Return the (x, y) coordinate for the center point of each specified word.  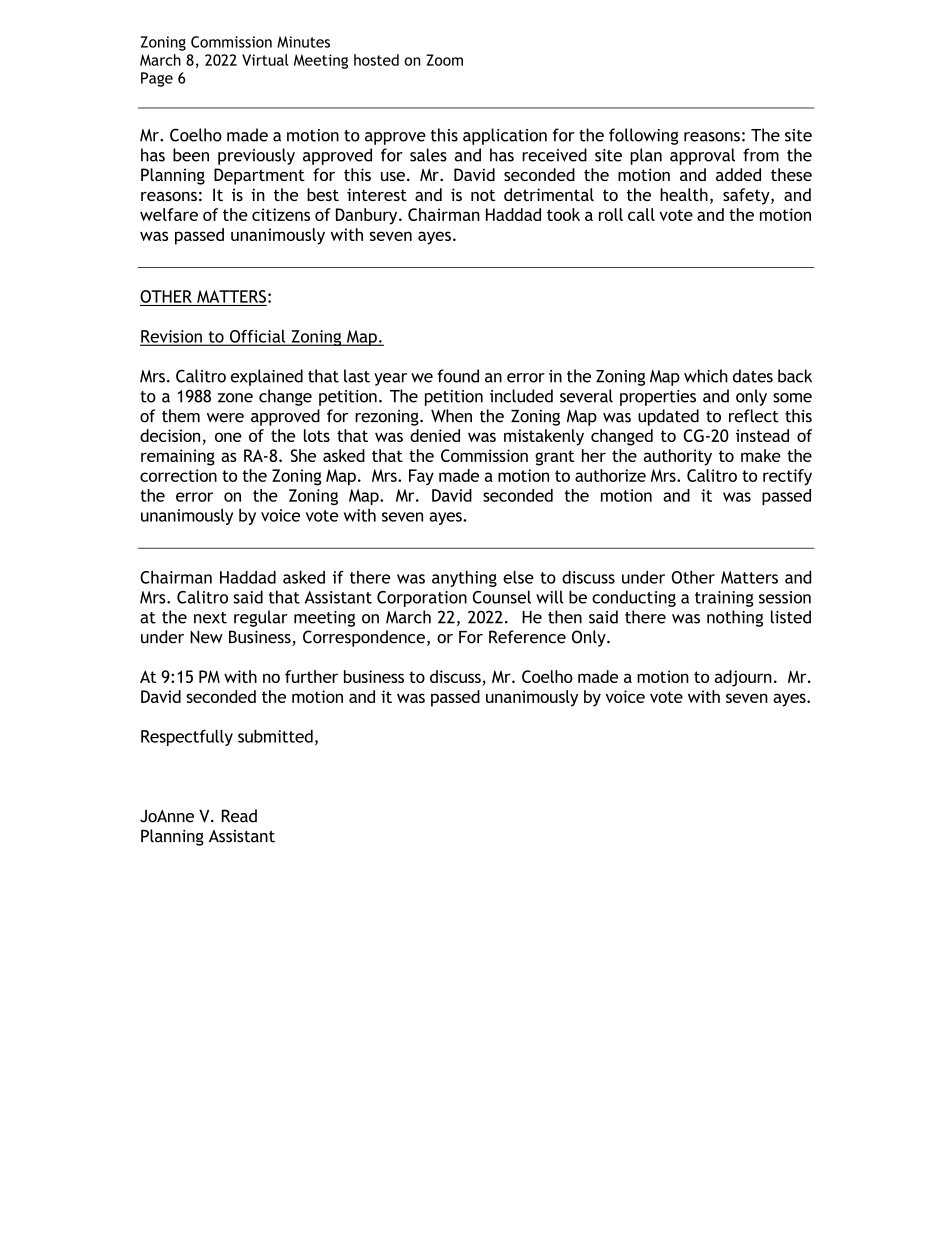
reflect (754, 416)
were (225, 418)
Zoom (444, 60)
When (451, 416)
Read (239, 816)
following (643, 136)
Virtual (265, 60)
